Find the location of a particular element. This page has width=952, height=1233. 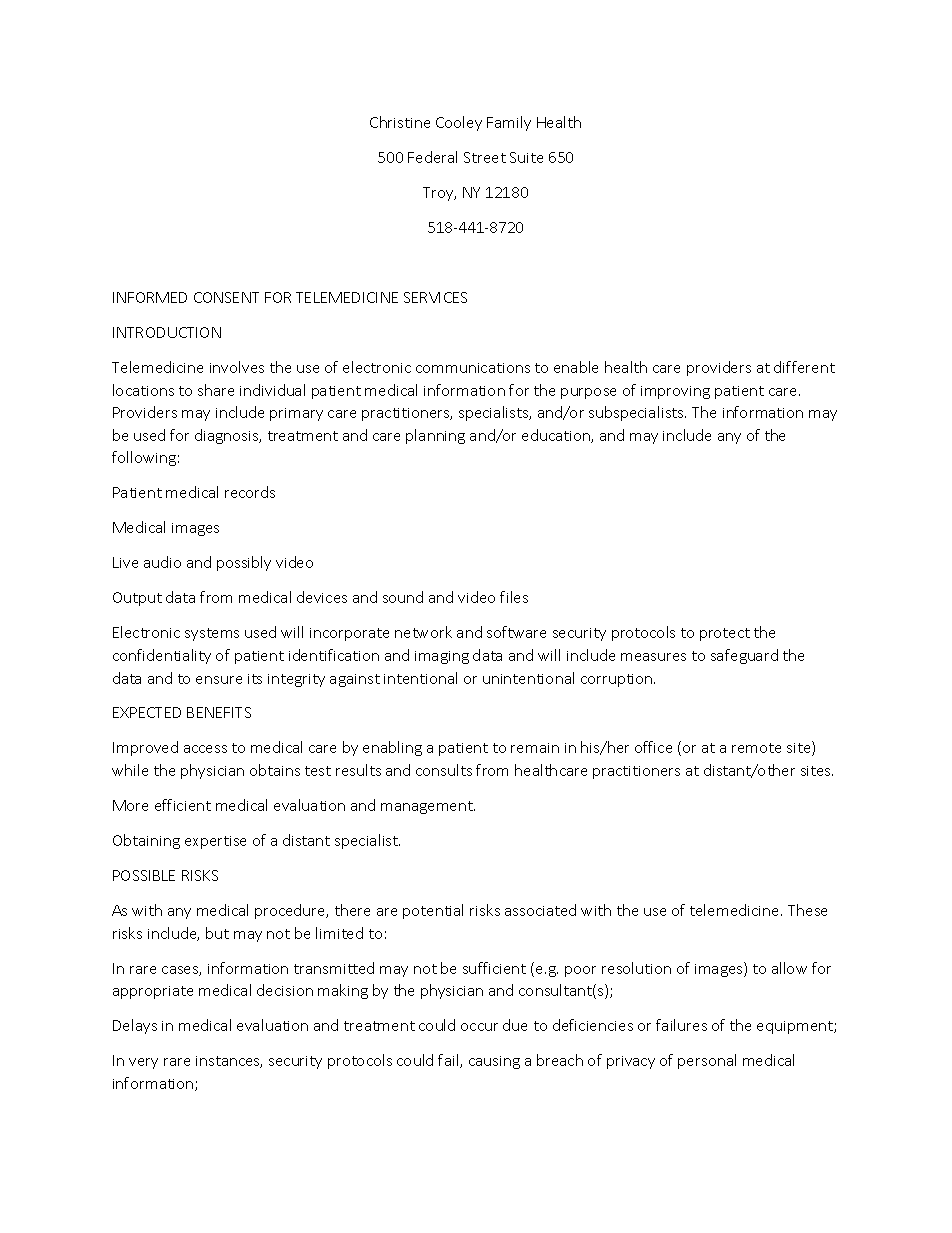

Delays is located at coordinates (135, 1026).
